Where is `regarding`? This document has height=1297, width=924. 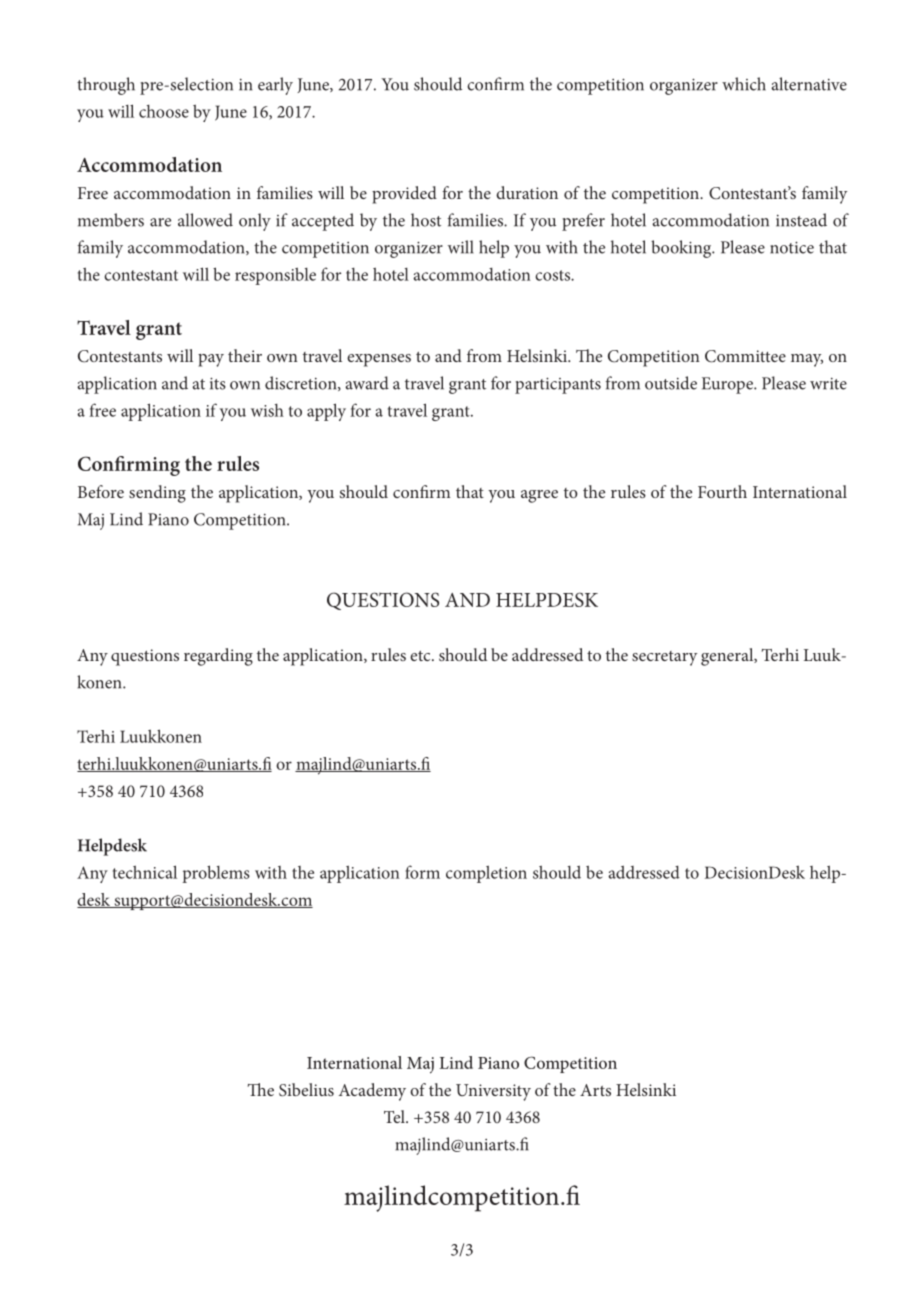 regarding is located at coordinates (218, 657).
